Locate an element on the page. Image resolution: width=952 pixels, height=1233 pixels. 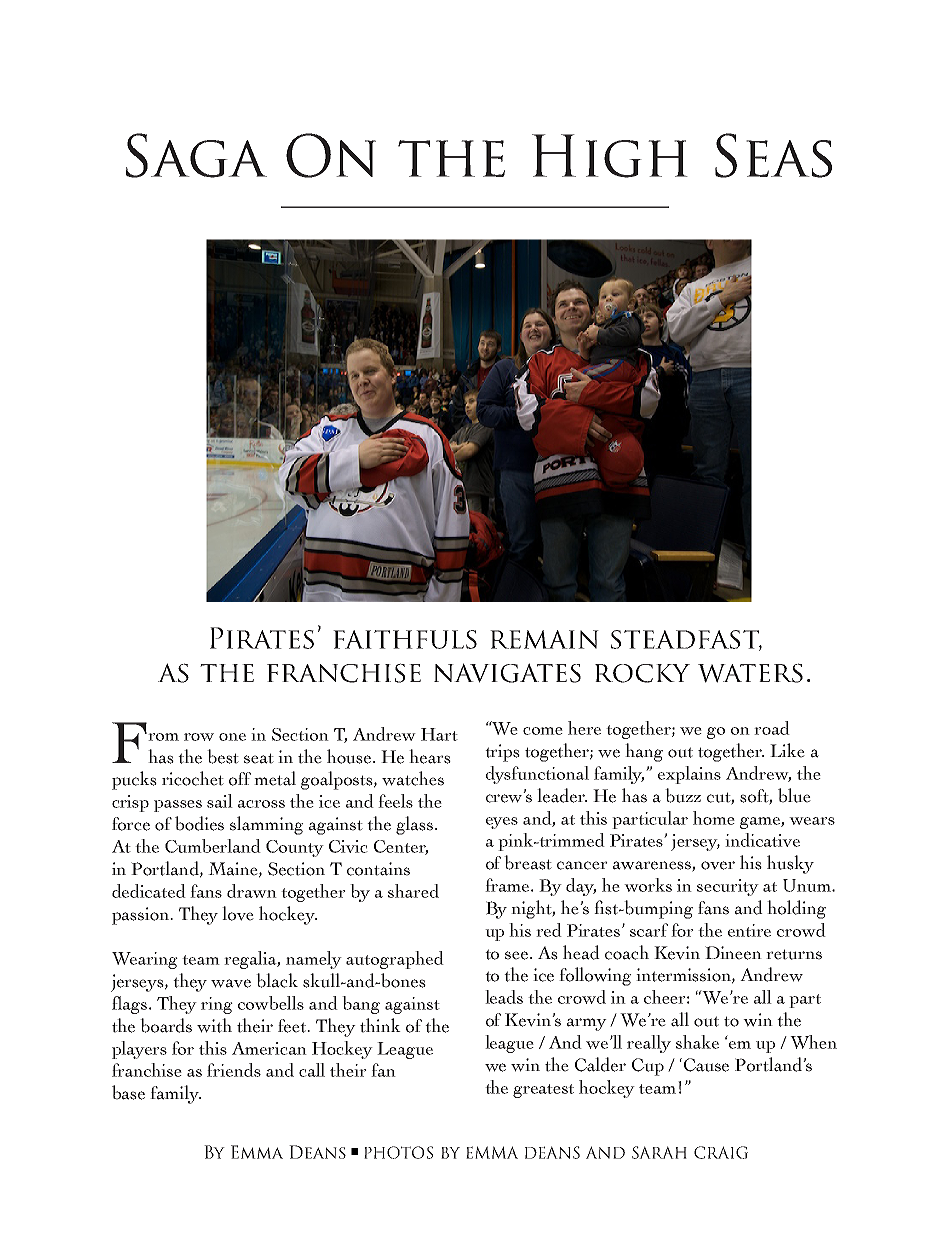
best is located at coordinates (223, 756).
